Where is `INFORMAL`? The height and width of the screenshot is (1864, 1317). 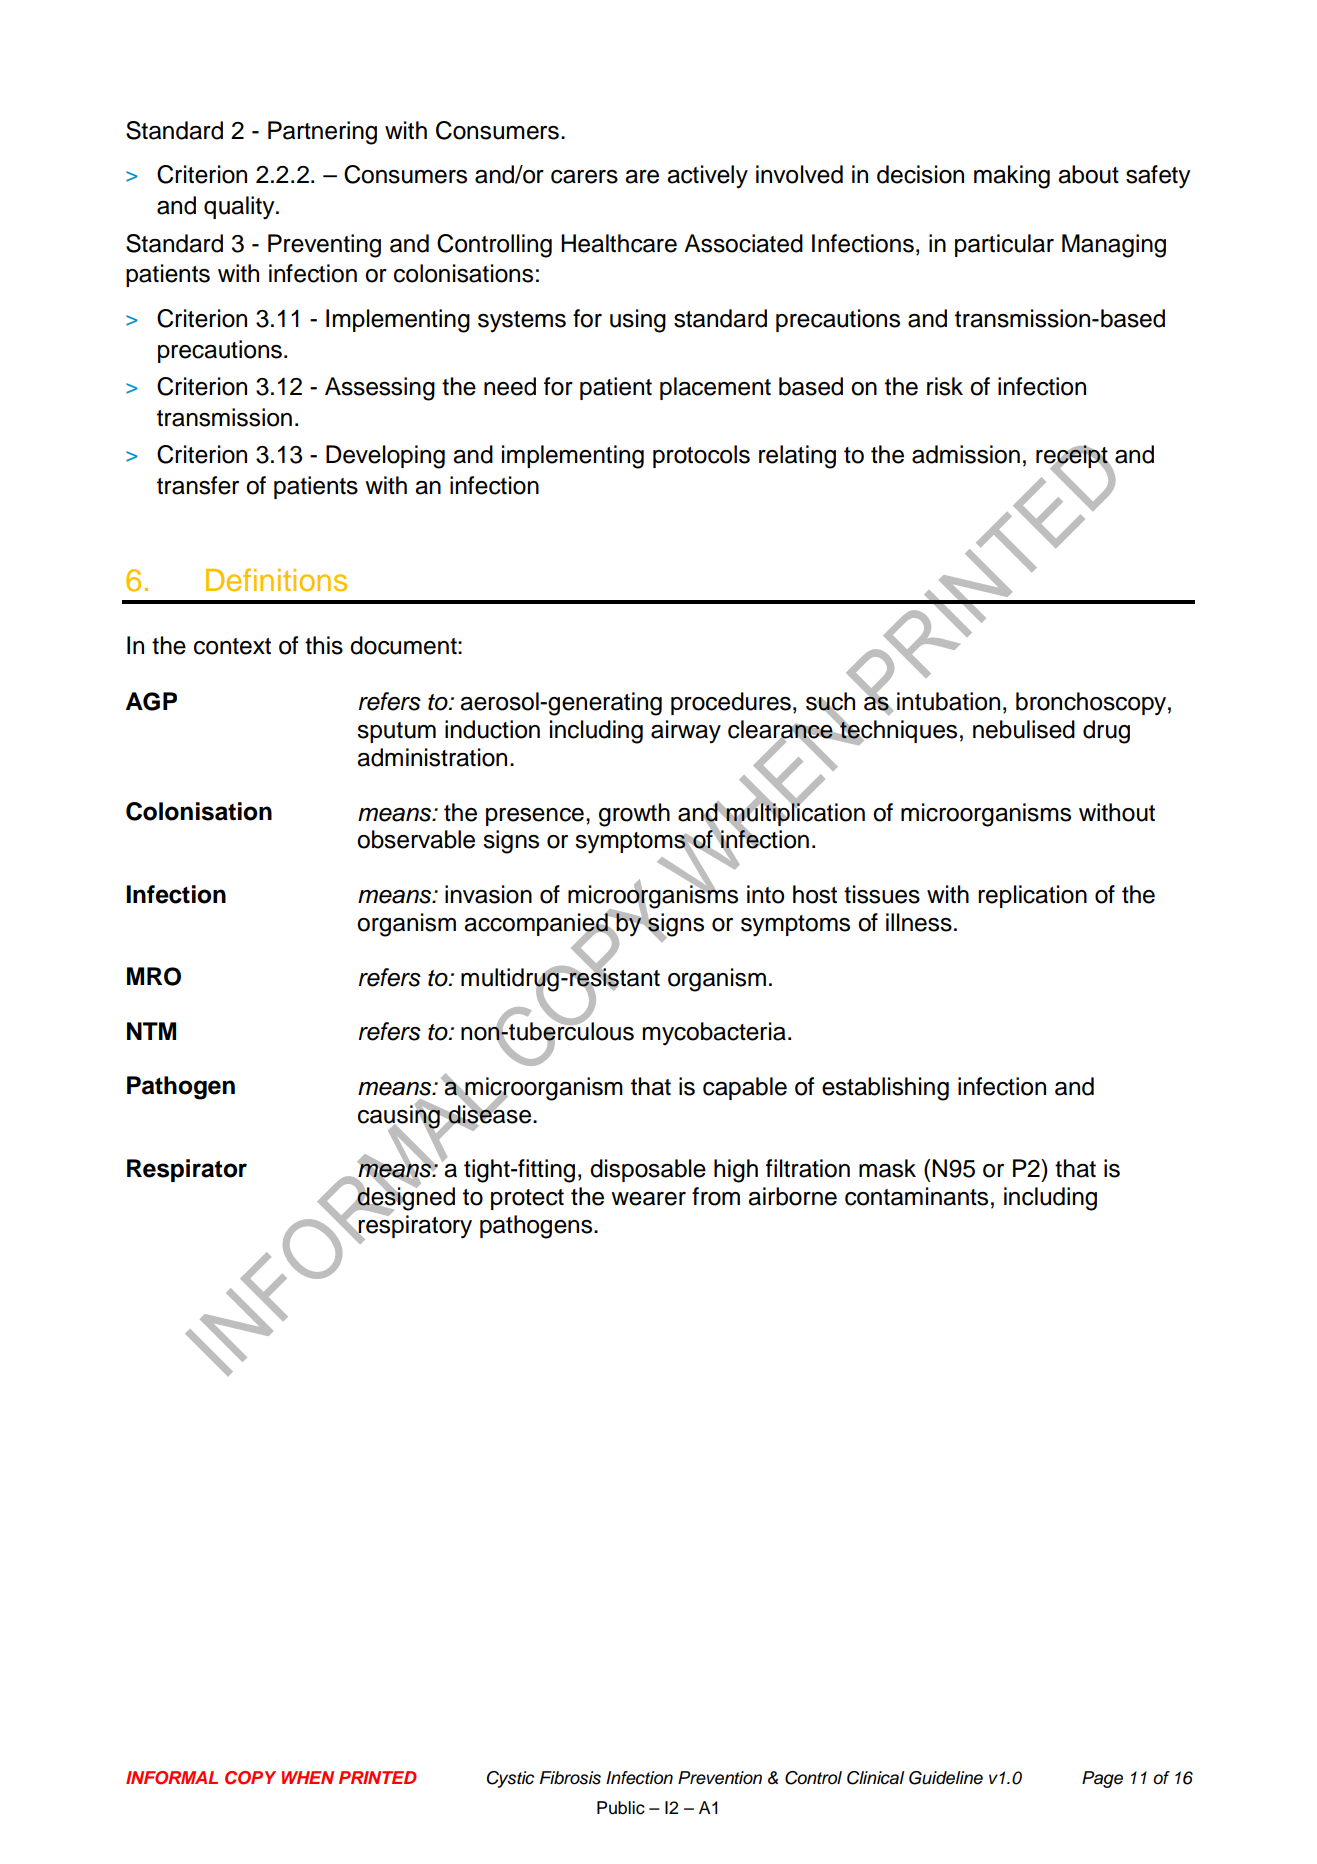 INFORMAL is located at coordinates (172, 1778).
